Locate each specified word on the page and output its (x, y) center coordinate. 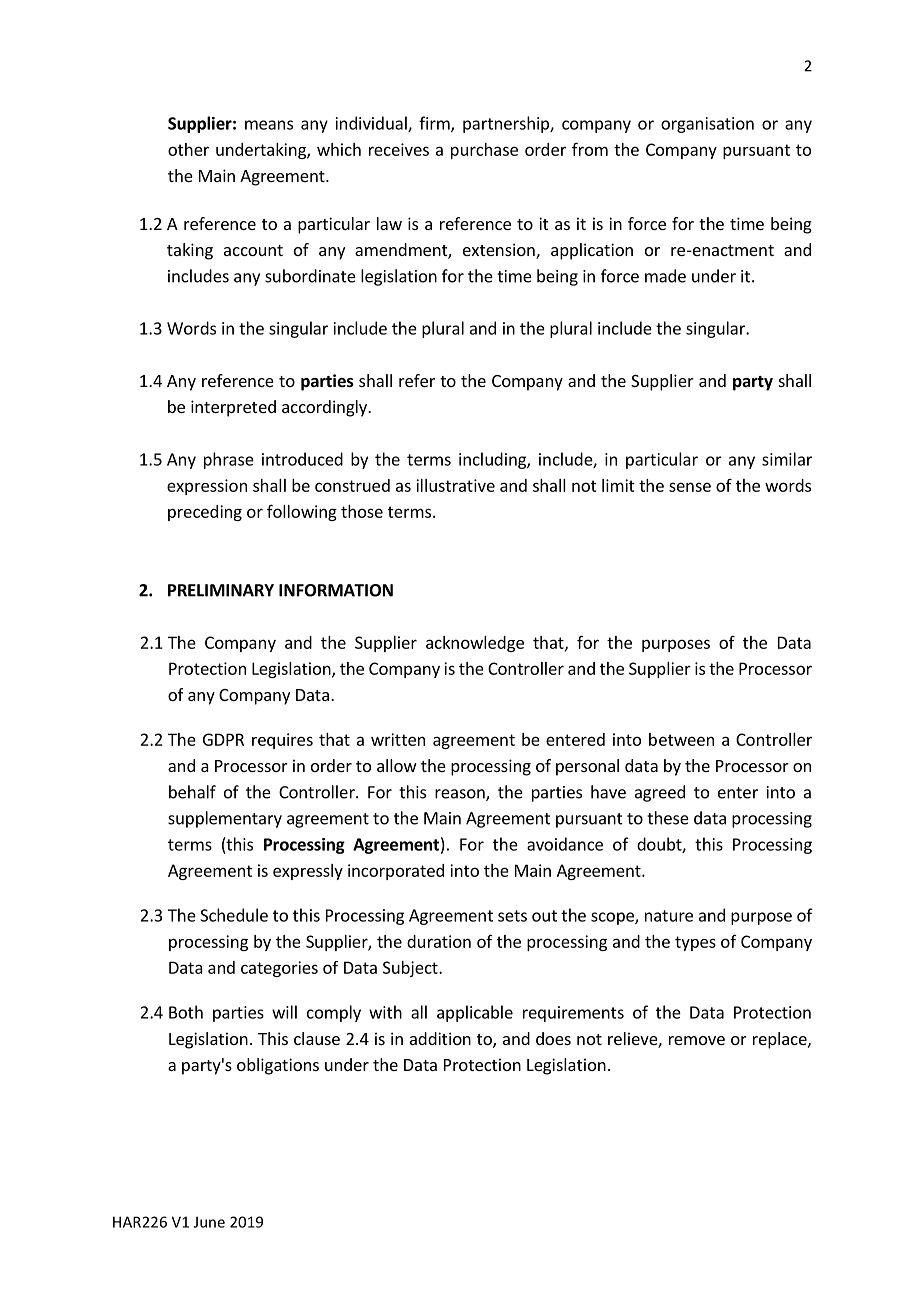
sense (690, 487)
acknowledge (475, 644)
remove (697, 1040)
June (209, 1222)
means (269, 125)
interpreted (233, 408)
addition (440, 1038)
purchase (484, 151)
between (681, 739)
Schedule (234, 915)
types (695, 943)
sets (512, 916)
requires (282, 741)
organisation (707, 125)
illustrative (455, 485)
